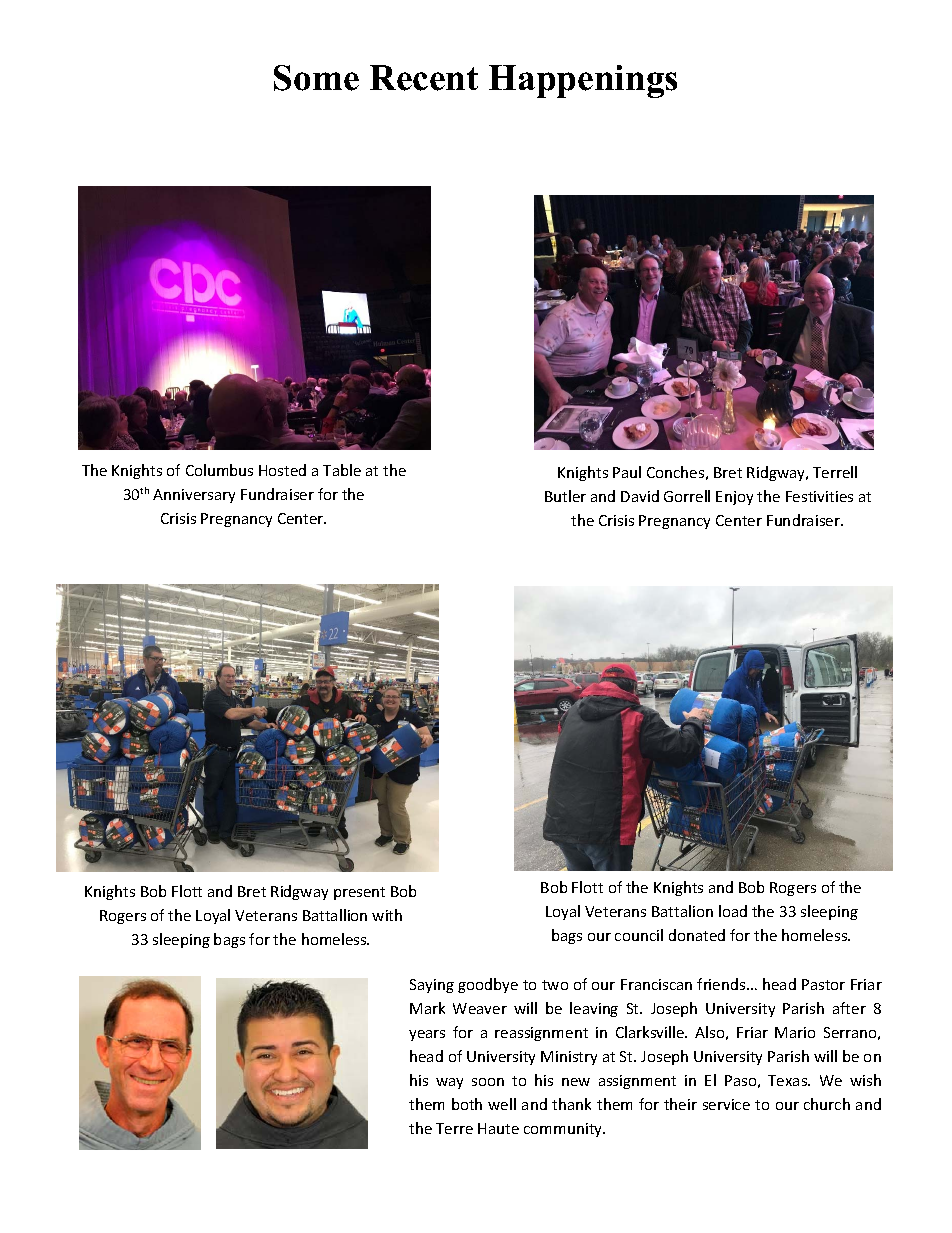  I want to click on years, so click(427, 1035).
